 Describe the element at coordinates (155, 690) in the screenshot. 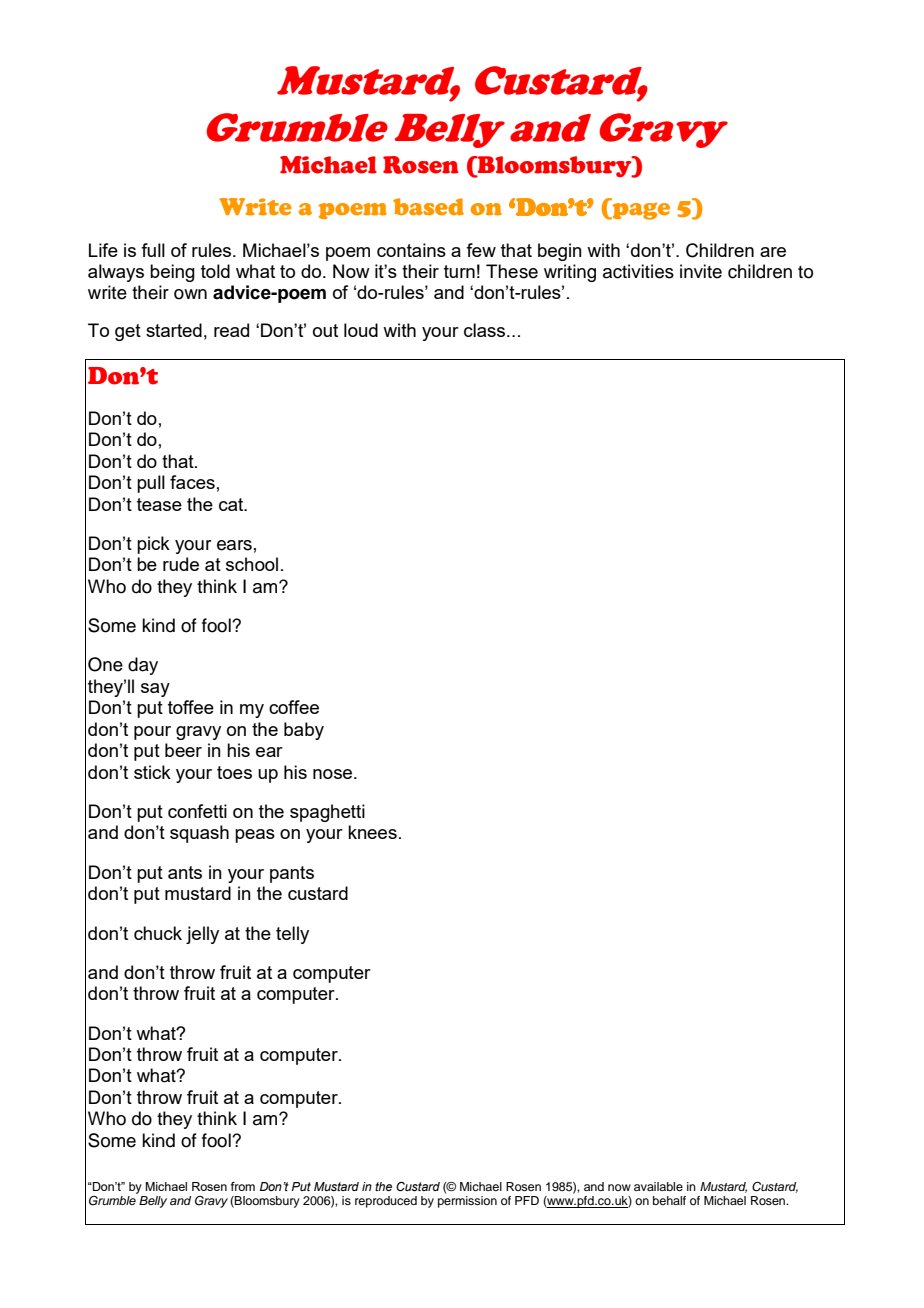

I see `say` at that location.
